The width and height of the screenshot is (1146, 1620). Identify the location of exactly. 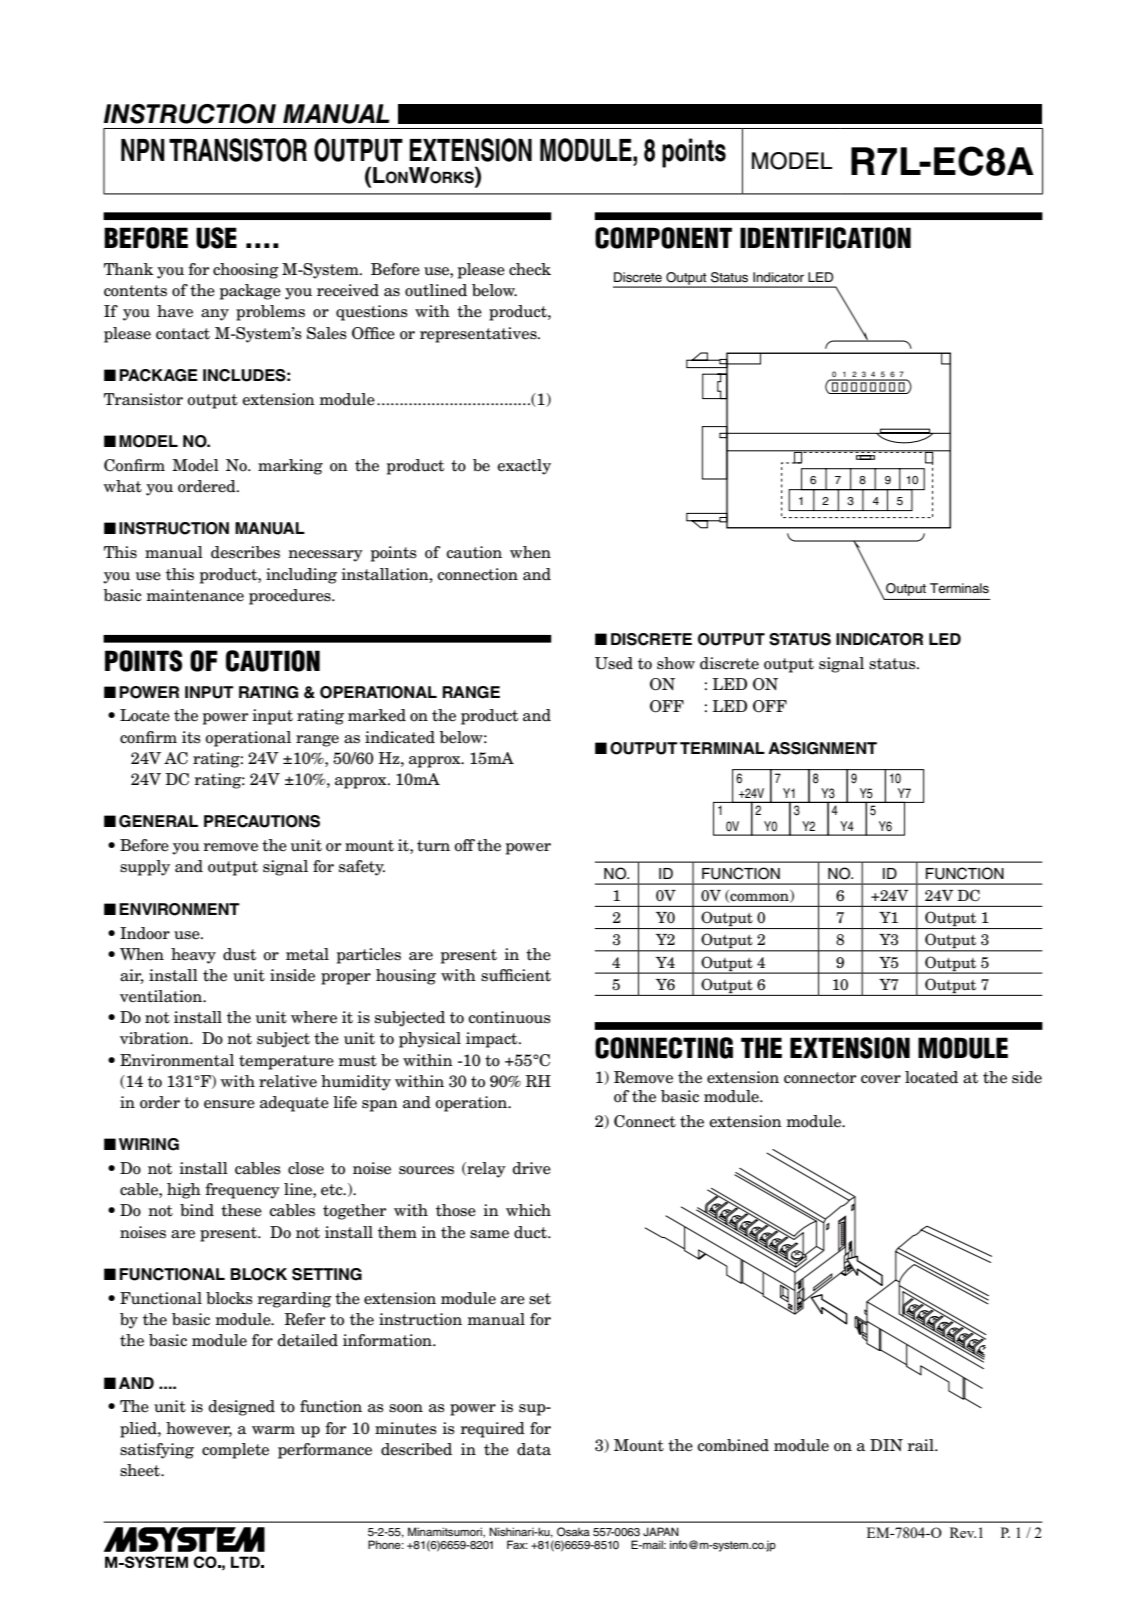
(524, 467).
